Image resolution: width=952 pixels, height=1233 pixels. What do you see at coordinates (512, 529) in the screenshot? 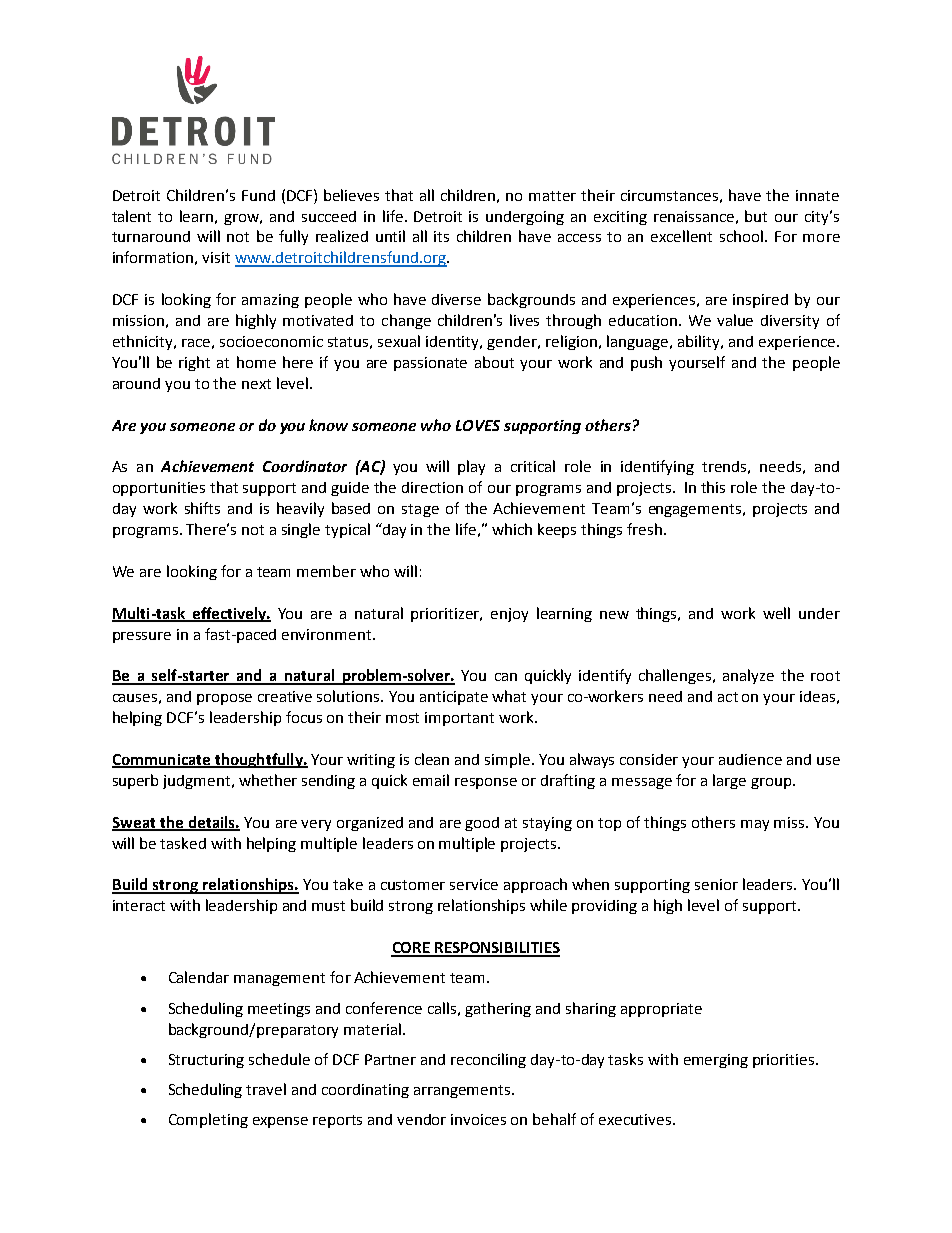
I see `which` at bounding box center [512, 529].
